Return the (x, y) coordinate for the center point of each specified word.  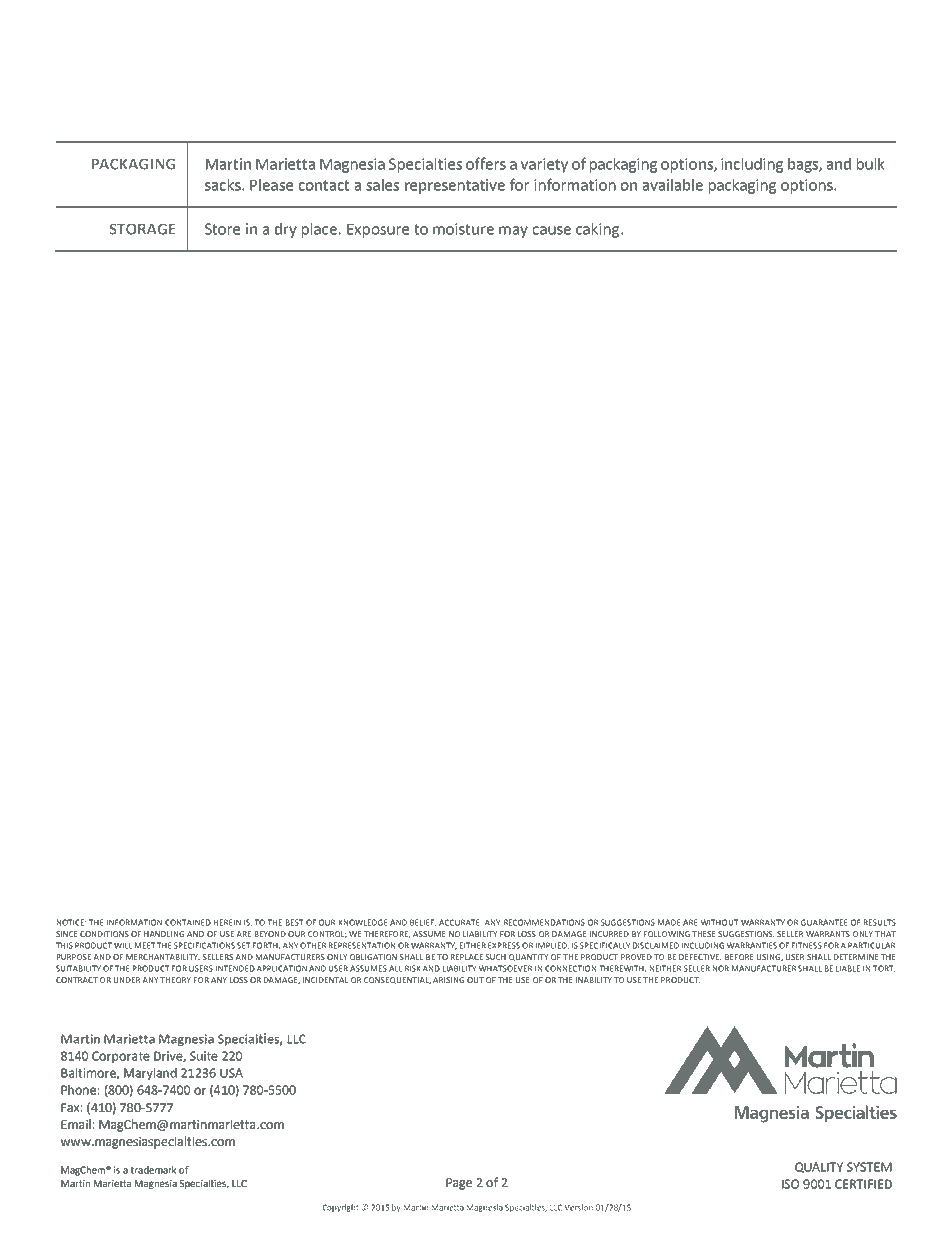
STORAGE (142, 229)
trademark (153, 1170)
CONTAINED (188, 922)
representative (455, 186)
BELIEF (423, 923)
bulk (871, 164)
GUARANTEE (824, 922)
